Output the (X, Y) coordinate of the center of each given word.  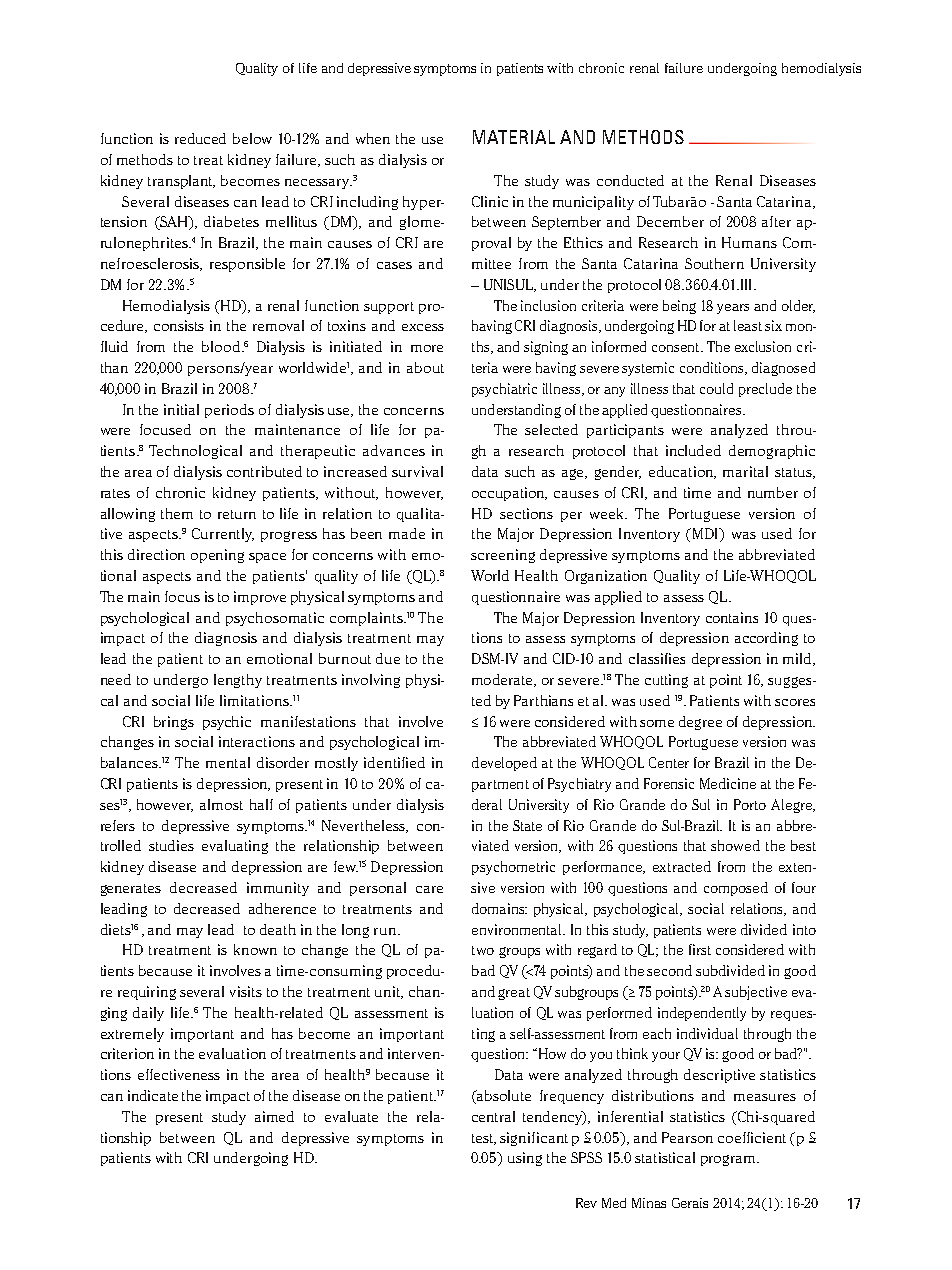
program (729, 1160)
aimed (274, 1116)
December (670, 221)
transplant (181, 182)
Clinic (490, 201)
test (484, 1139)
